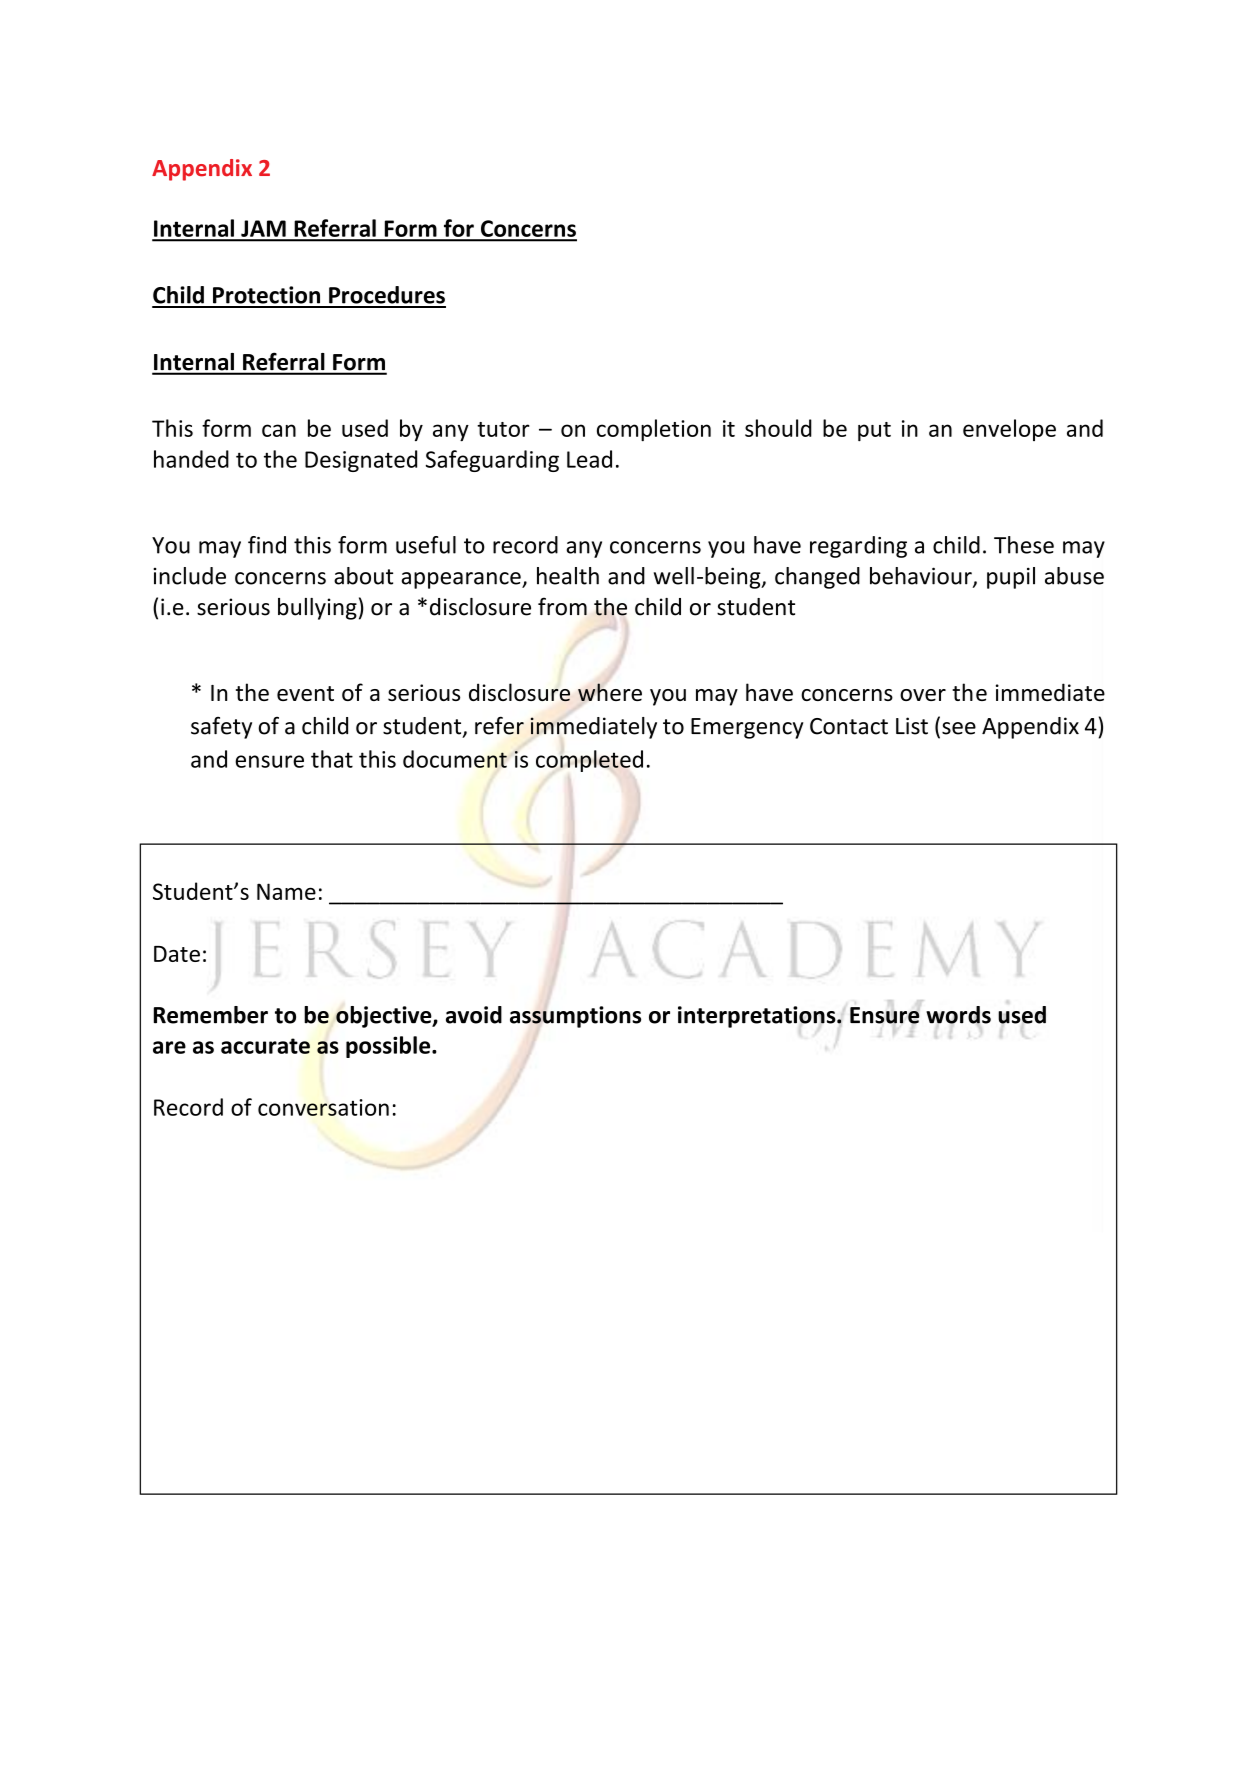  I want to click on can, so click(279, 430).
